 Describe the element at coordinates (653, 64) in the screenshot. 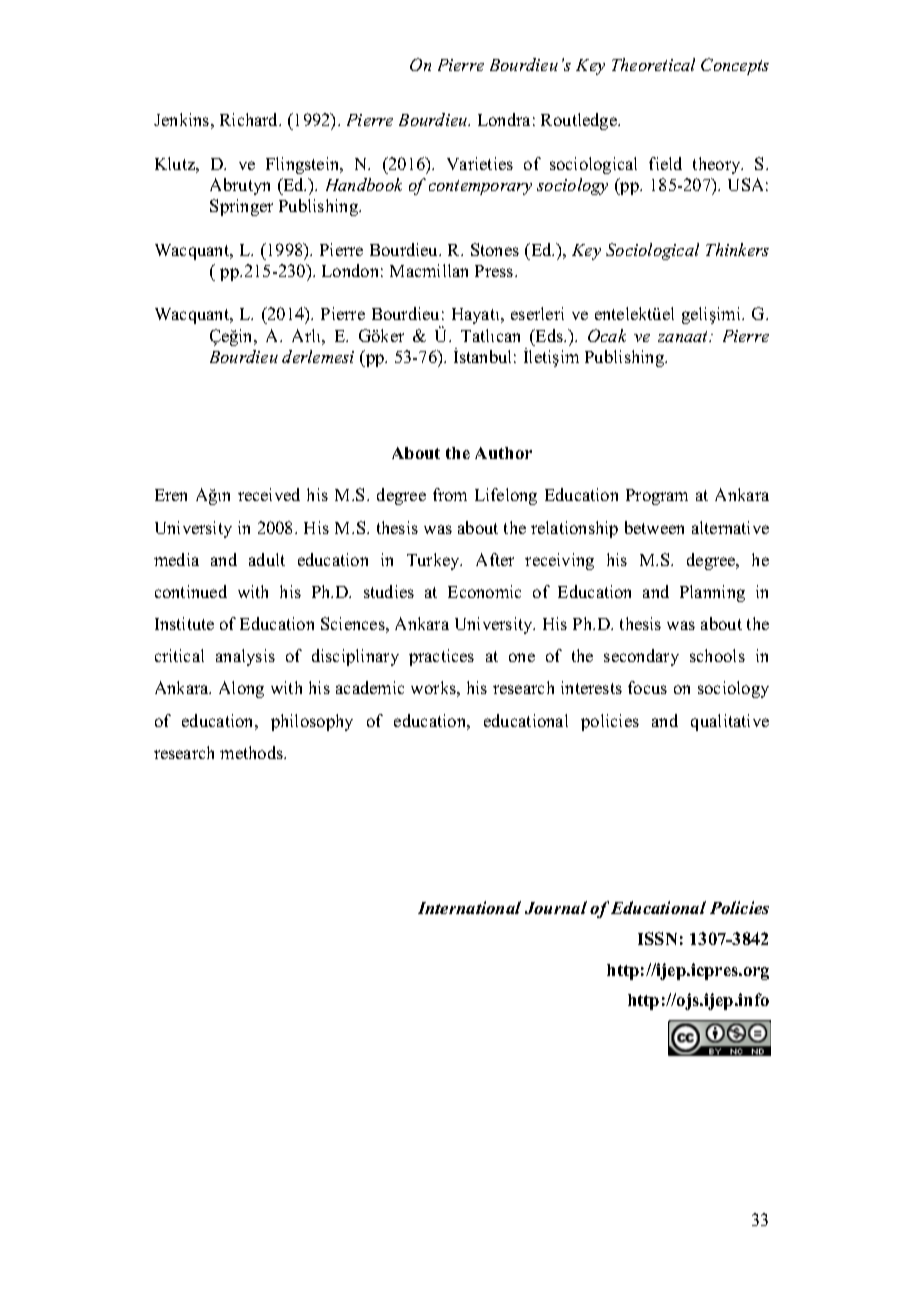

I see `Theoretical` at that location.
